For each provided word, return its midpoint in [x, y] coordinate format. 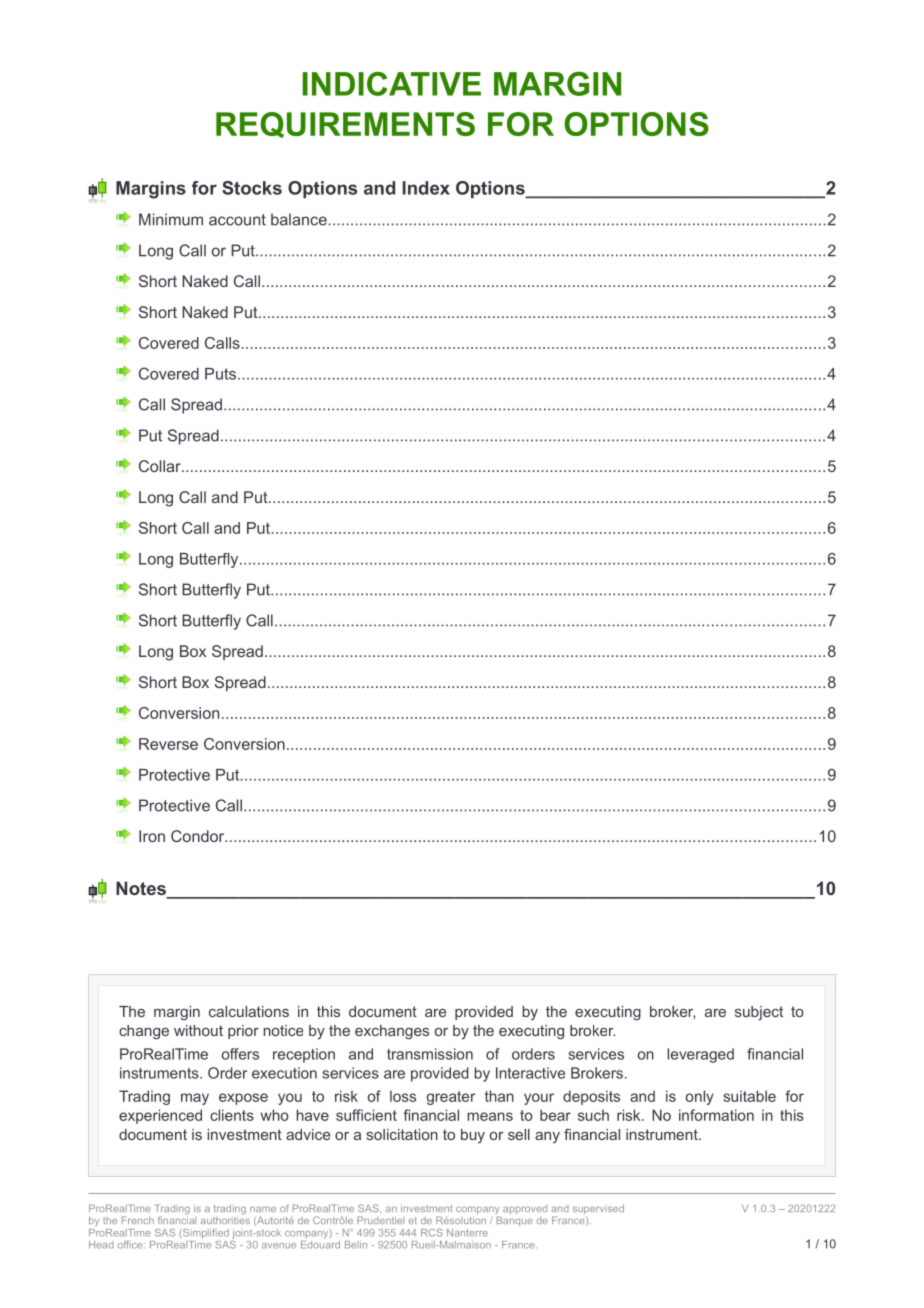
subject [759, 1013]
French [138, 1220]
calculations [249, 1011]
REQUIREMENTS [345, 125]
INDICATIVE [391, 84]
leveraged [700, 1055]
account [237, 220]
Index [426, 188]
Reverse [168, 744]
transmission [430, 1054]
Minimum [171, 219]
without [198, 1030]
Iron [152, 836]
